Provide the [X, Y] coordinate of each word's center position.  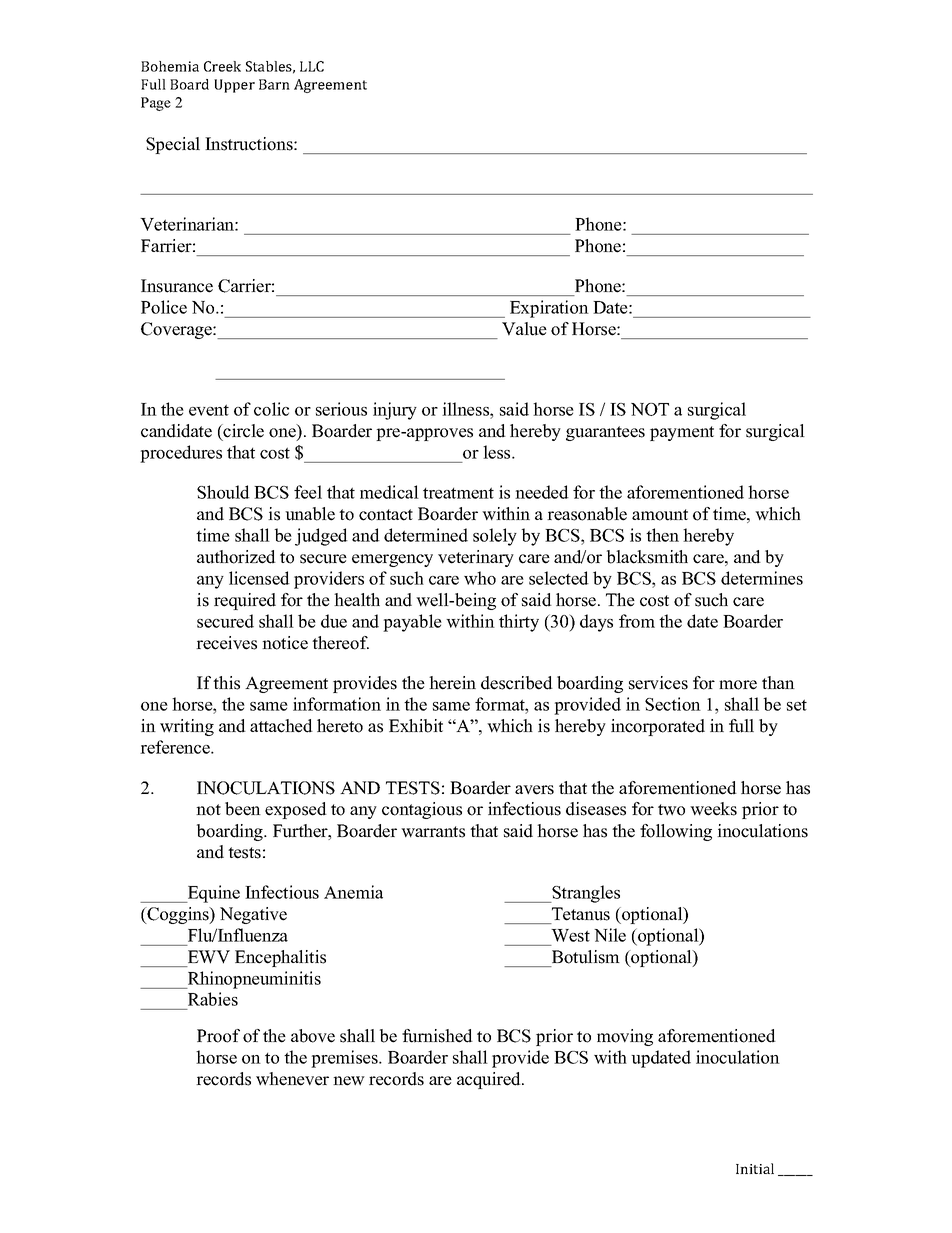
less [498, 452]
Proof [218, 1036]
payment [682, 433]
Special [173, 145]
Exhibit [416, 726]
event [209, 410]
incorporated [658, 727]
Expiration [549, 309]
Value [524, 329]
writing [187, 727]
